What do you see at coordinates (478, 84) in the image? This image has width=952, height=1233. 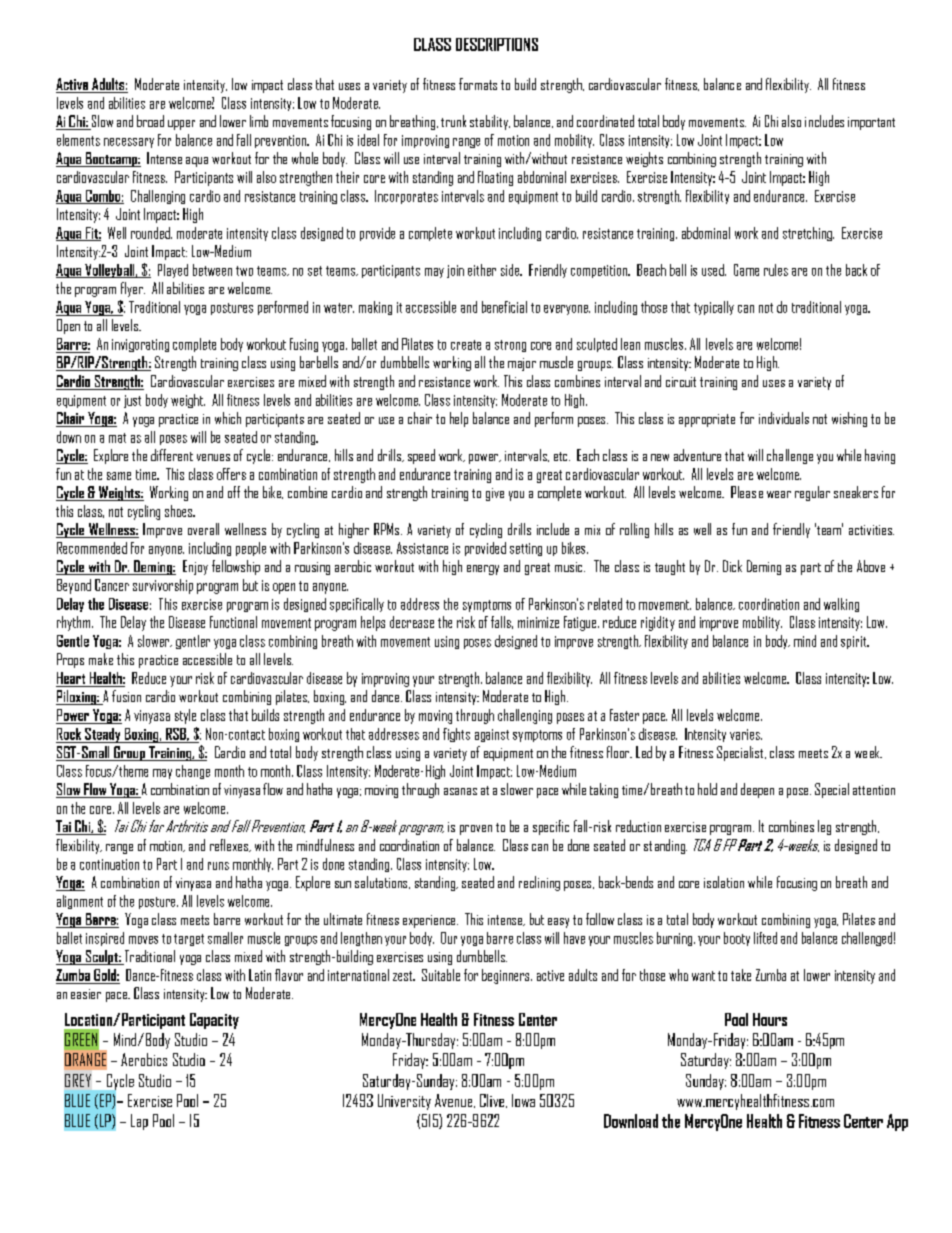 I see `formats` at bounding box center [478, 84].
